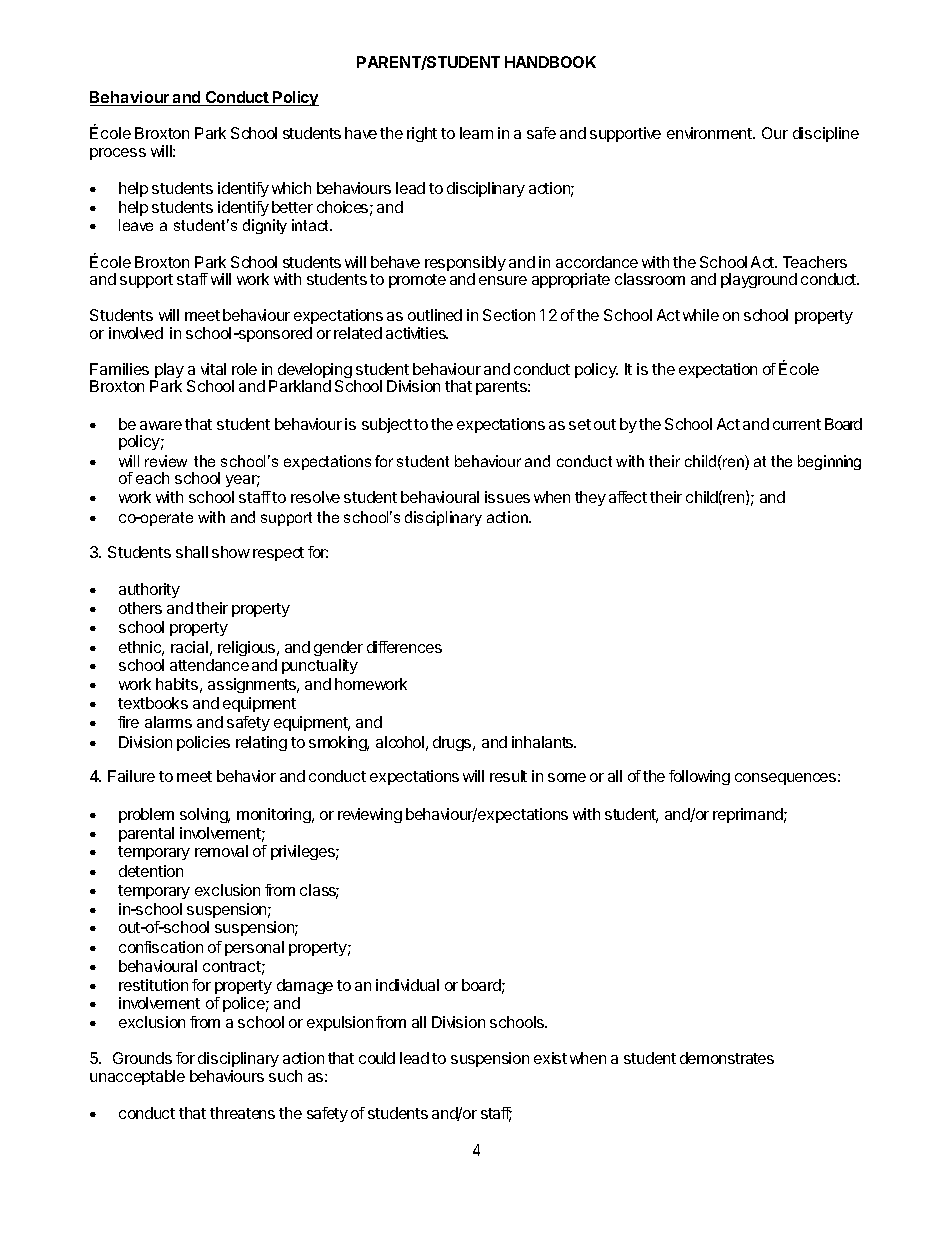 This screenshot has height=1233, width=952. Describe the element at coordinates (509, 315) in the screenshot. I see `Section` at that location.
